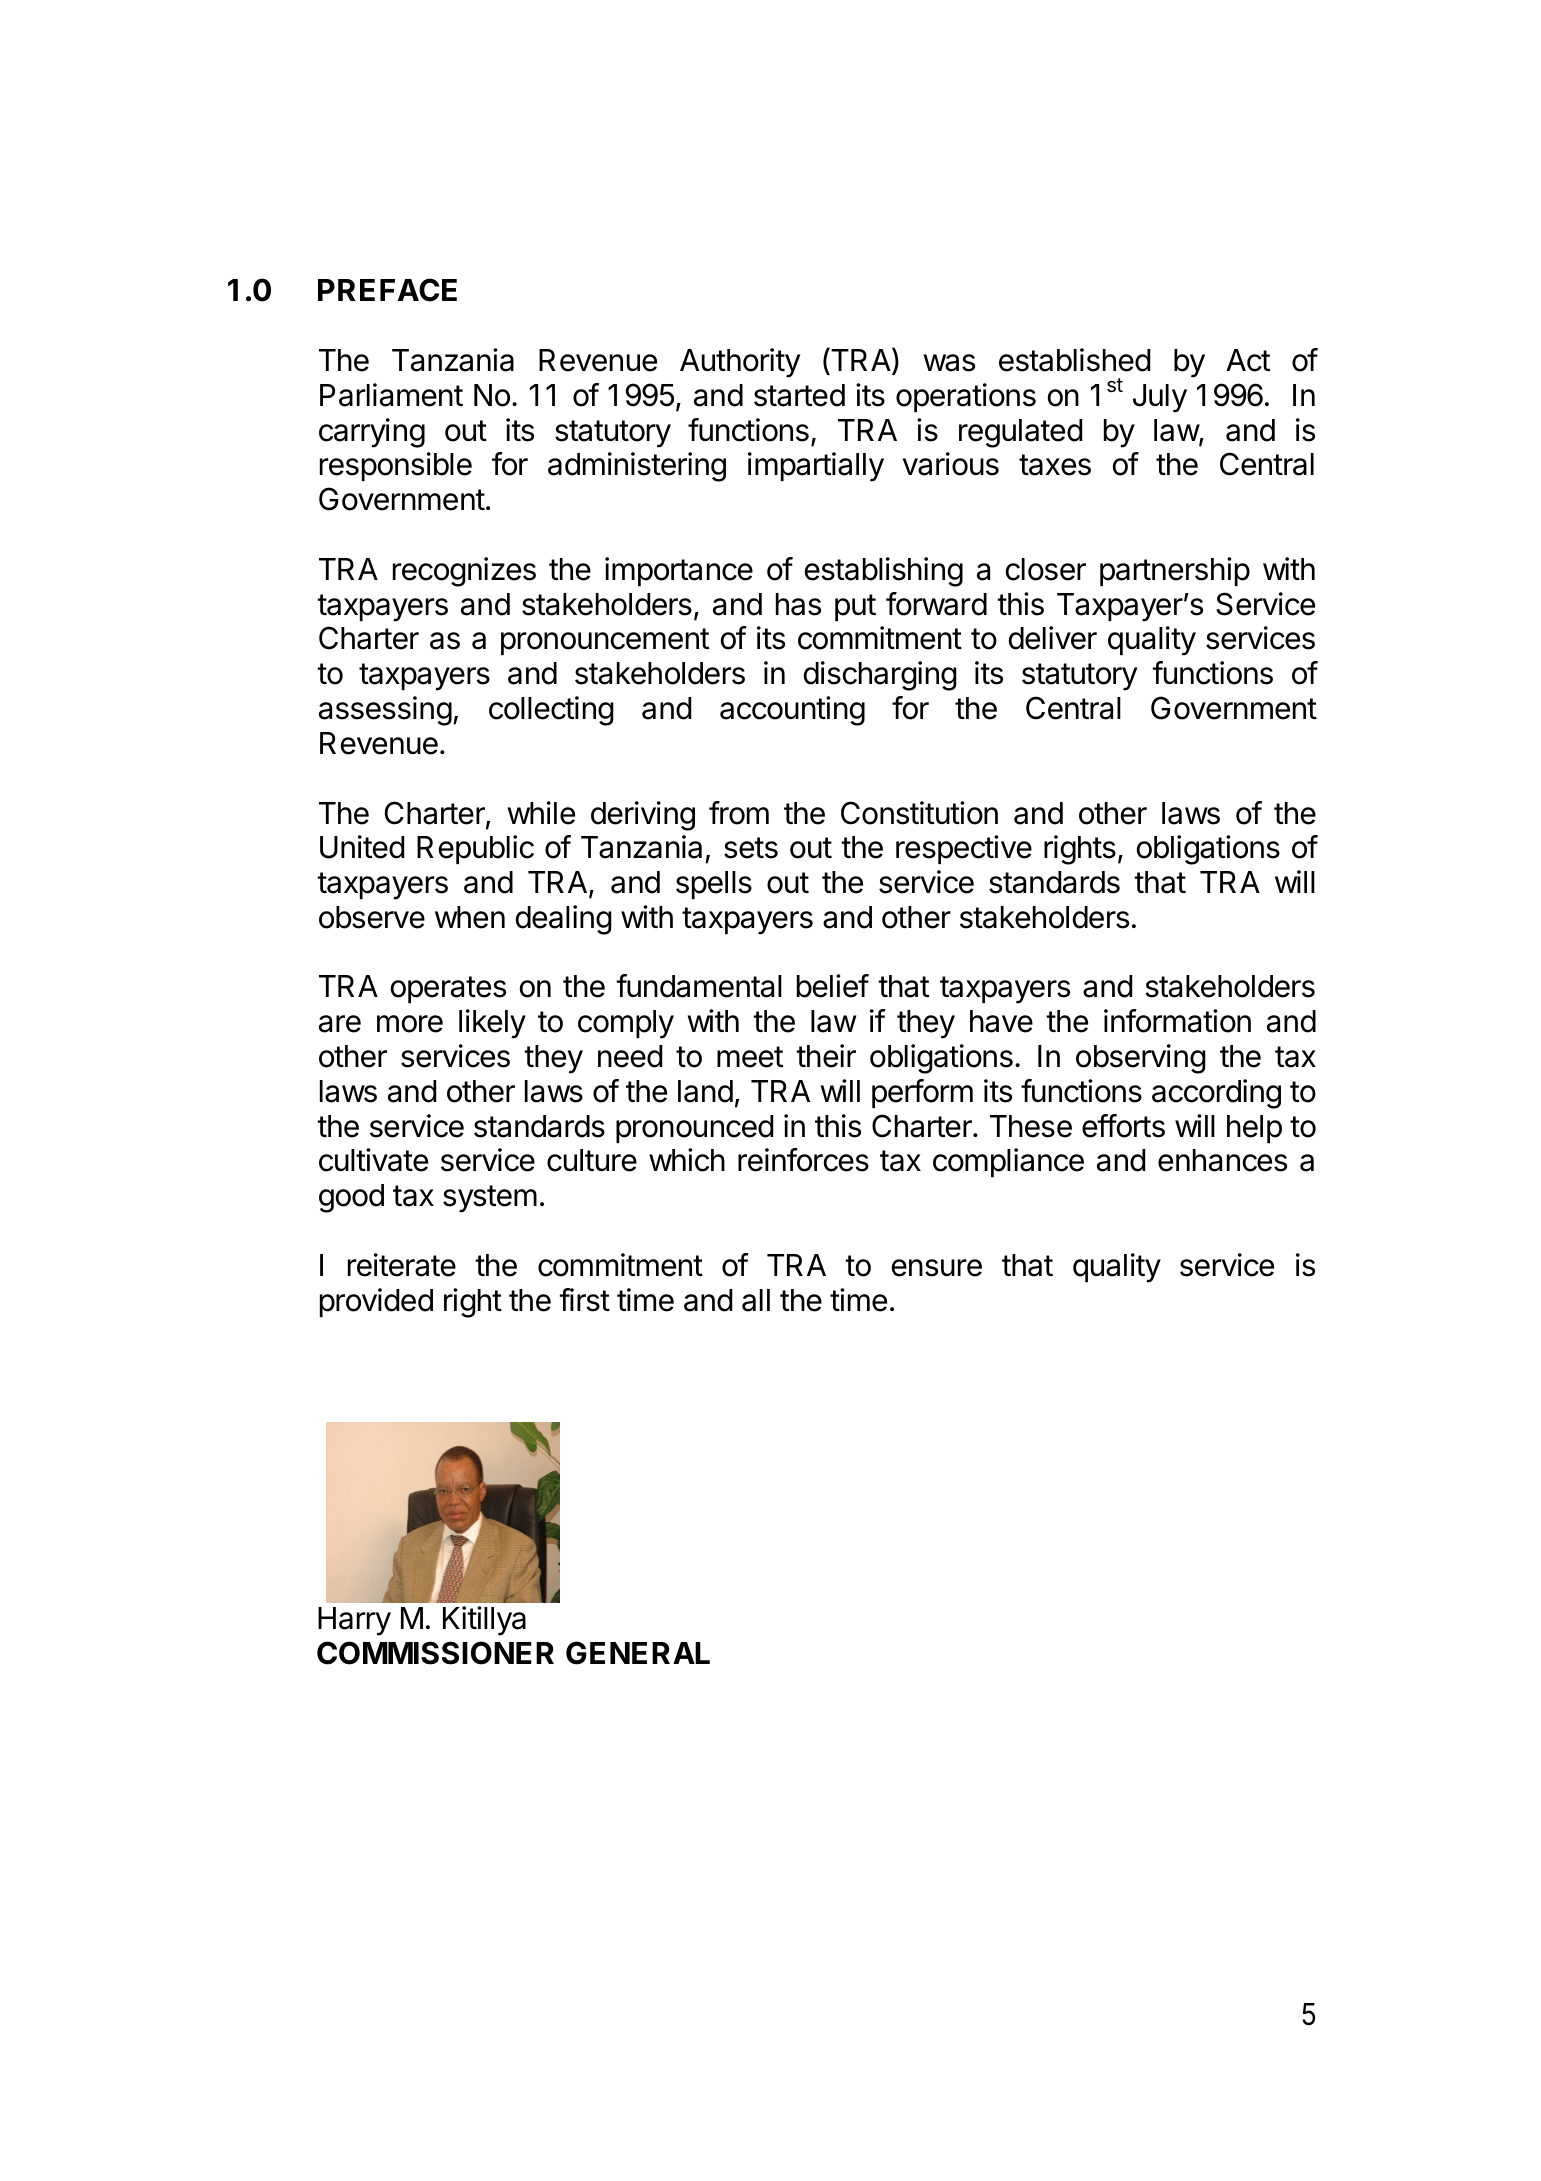 This screenshot has width=1541, height=2181. Describe the element at coordinates (1177, 1021) in the screenshot. I see `information` at that location.
